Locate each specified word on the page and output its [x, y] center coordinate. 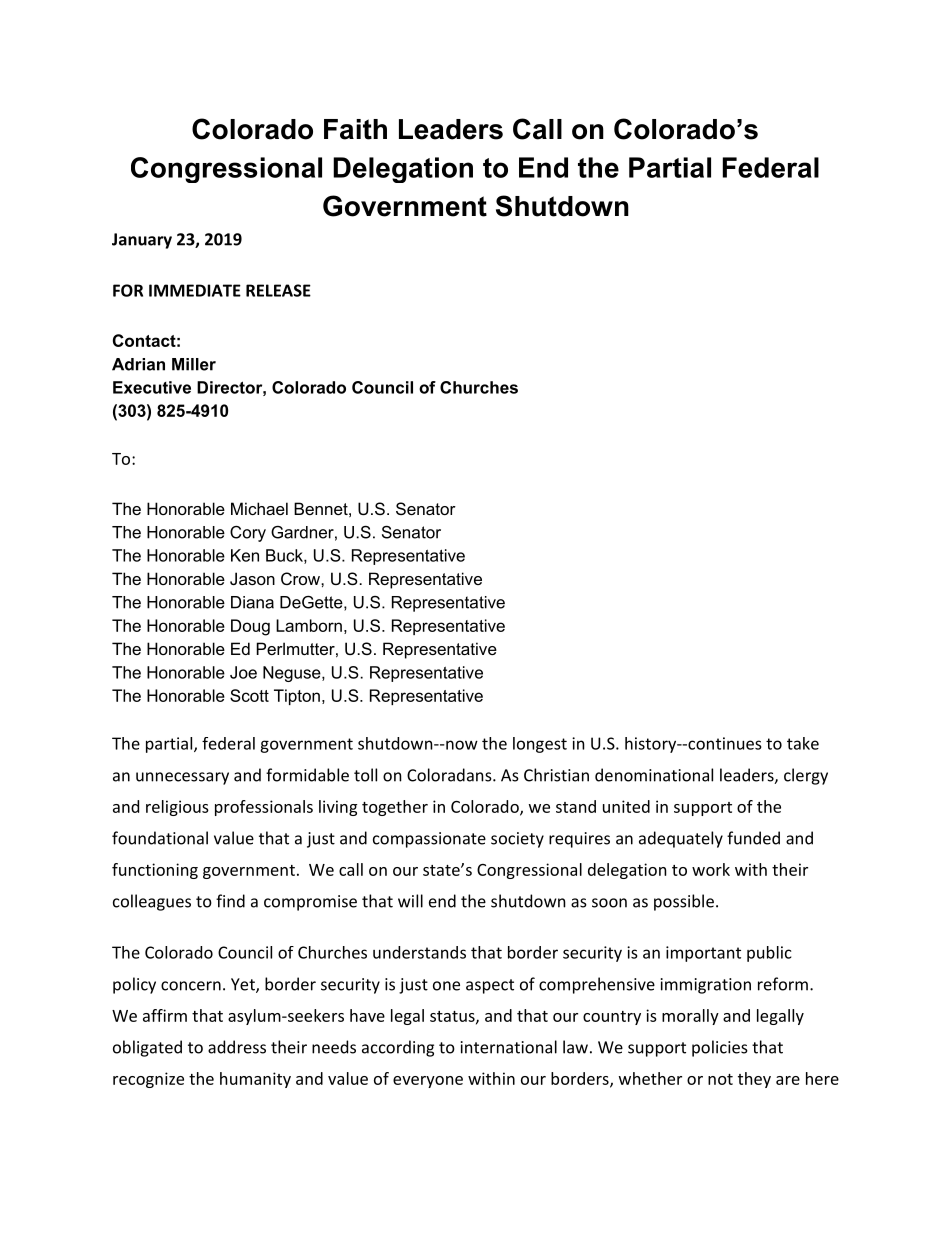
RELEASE [278, 290]
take [803, 743]
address [237, 1047]
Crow [301, 578]
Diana [252, 602]
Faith [355, 129]
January [142, 241]
